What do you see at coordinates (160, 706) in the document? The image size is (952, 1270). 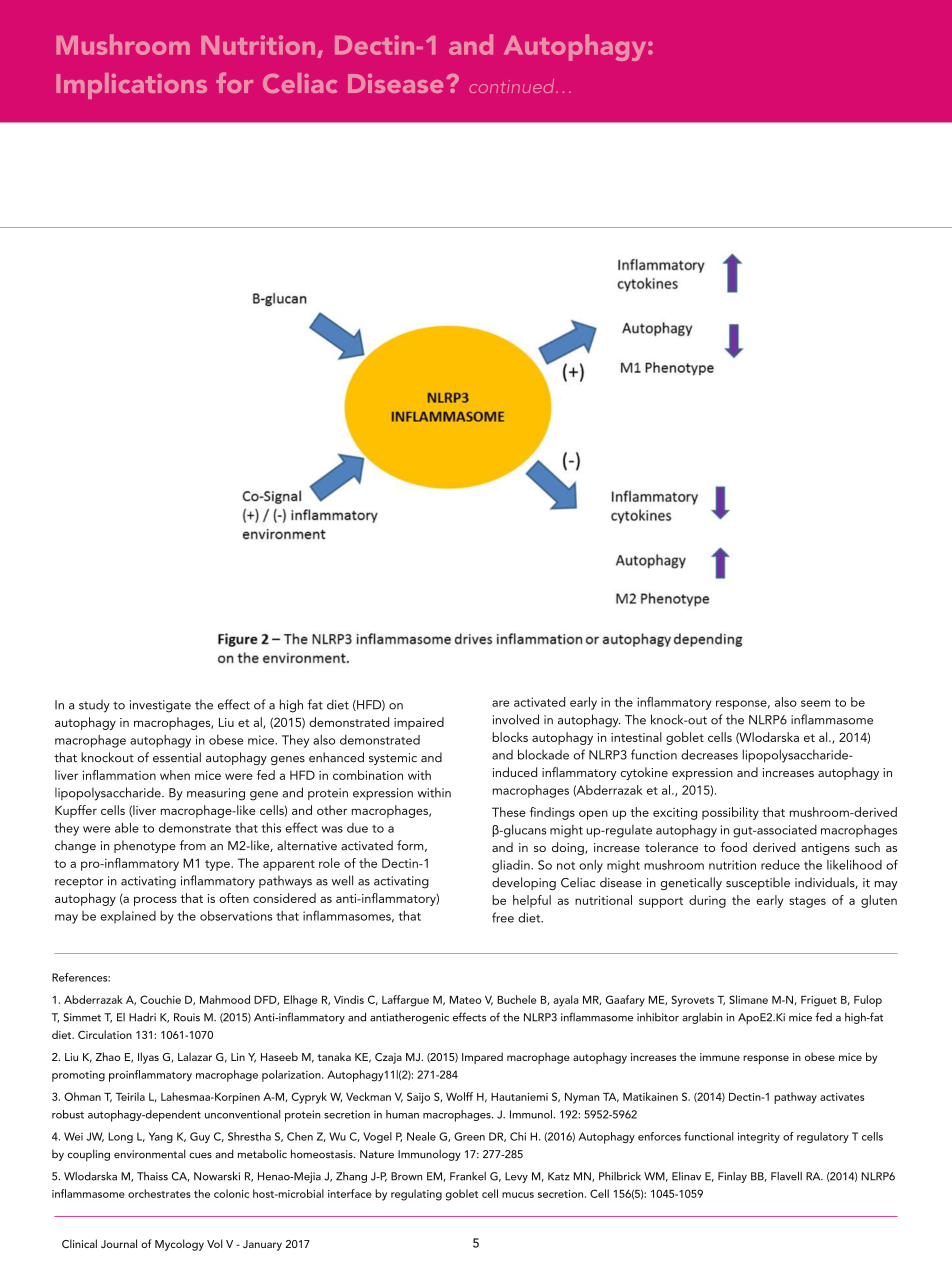 I see `investigate` at bounding box center [160, 706].
